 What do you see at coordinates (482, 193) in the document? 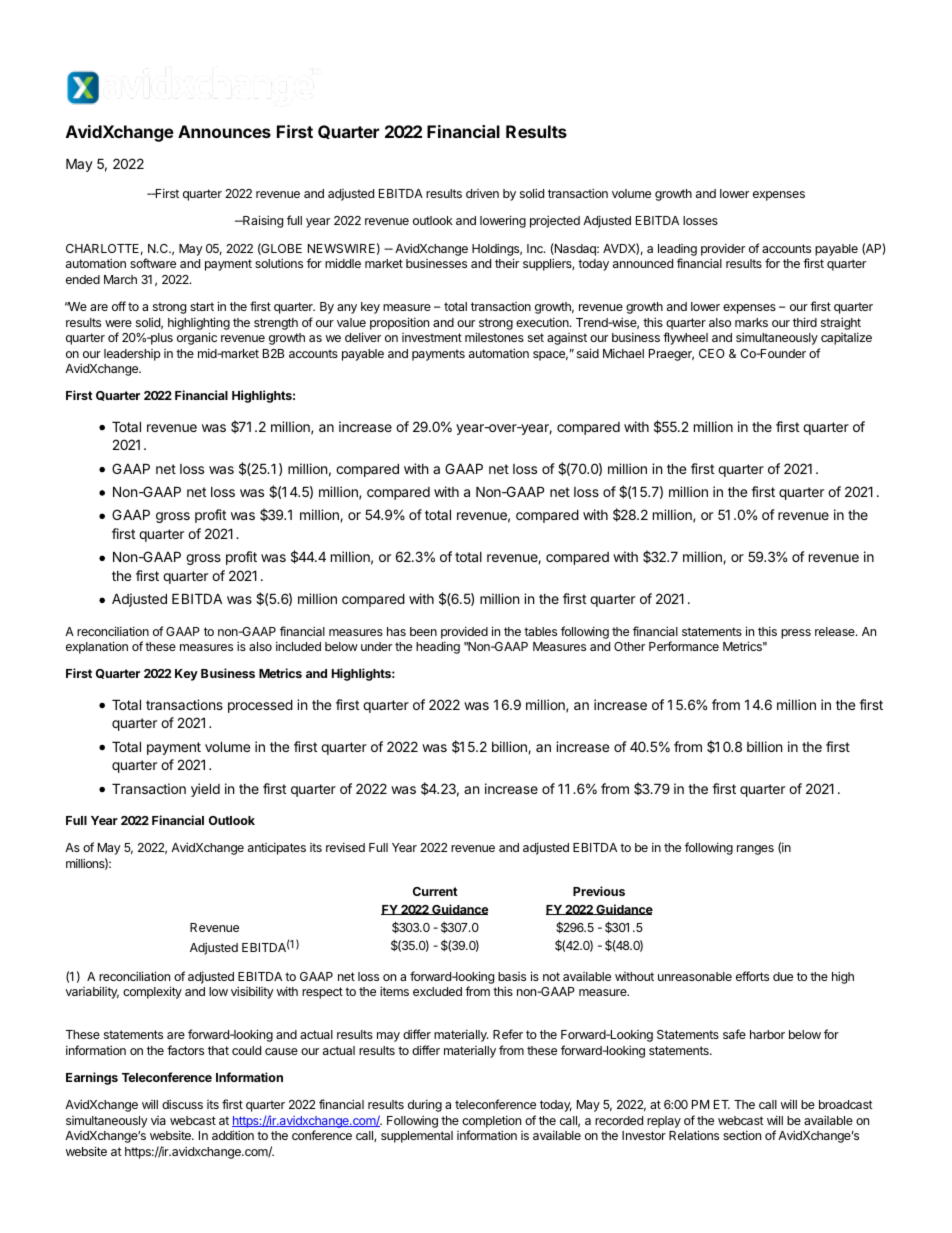
I see `driven` at bounding box center [482, 193].
